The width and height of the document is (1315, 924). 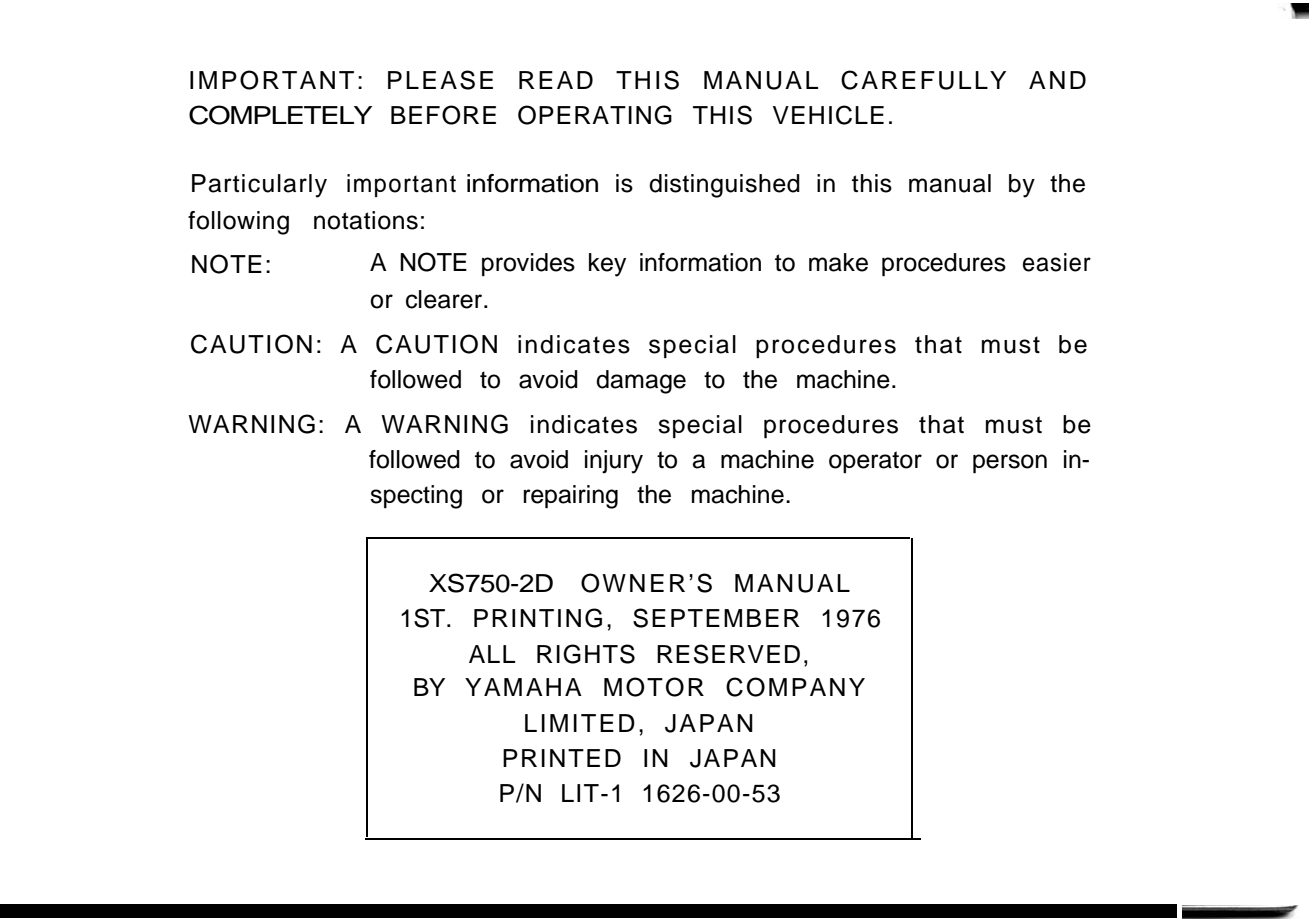 I want to click on injury, so click(x=614, y=462).
